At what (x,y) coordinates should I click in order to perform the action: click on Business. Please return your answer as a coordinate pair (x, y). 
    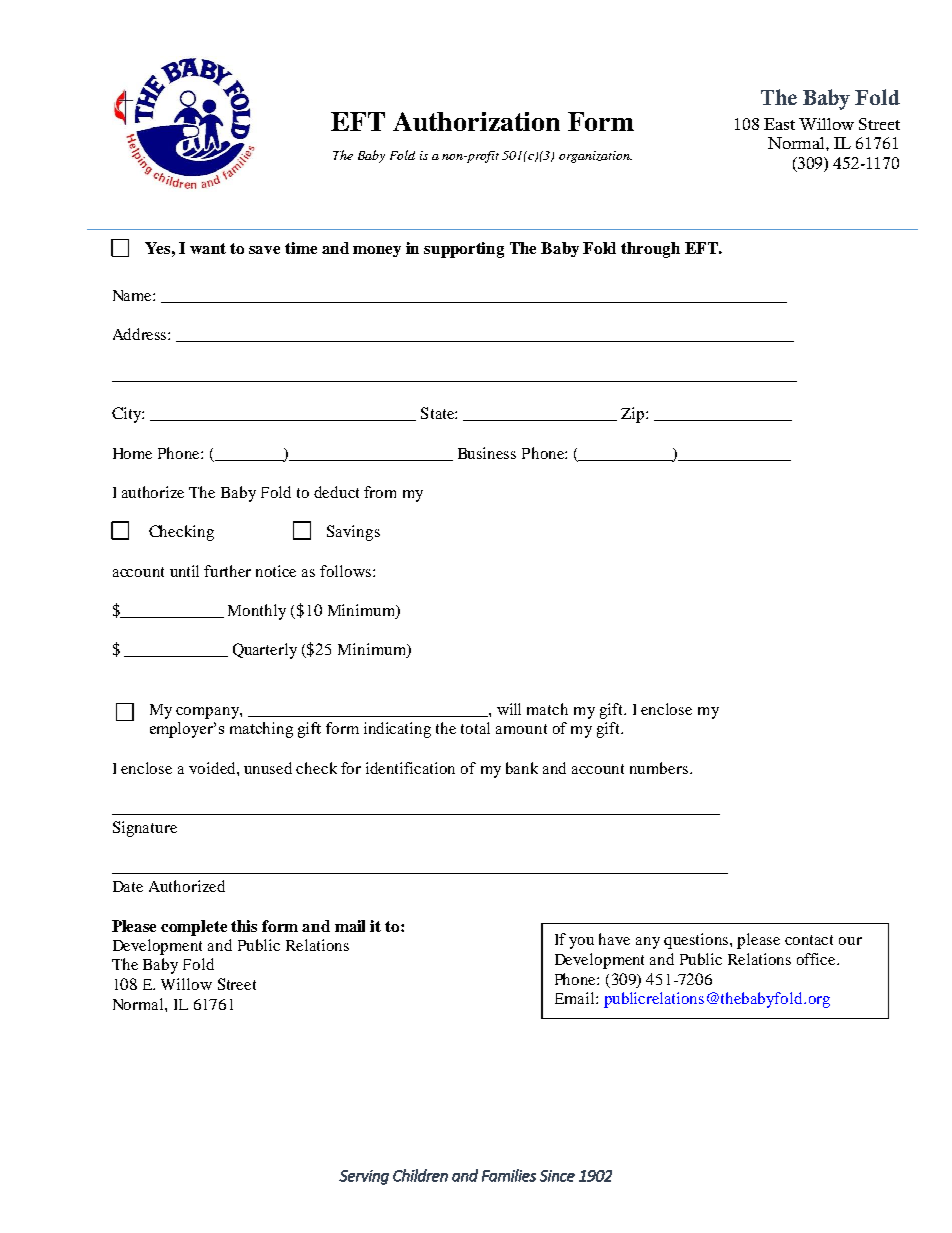
    Looking at the image, I should click on (487, 453).
